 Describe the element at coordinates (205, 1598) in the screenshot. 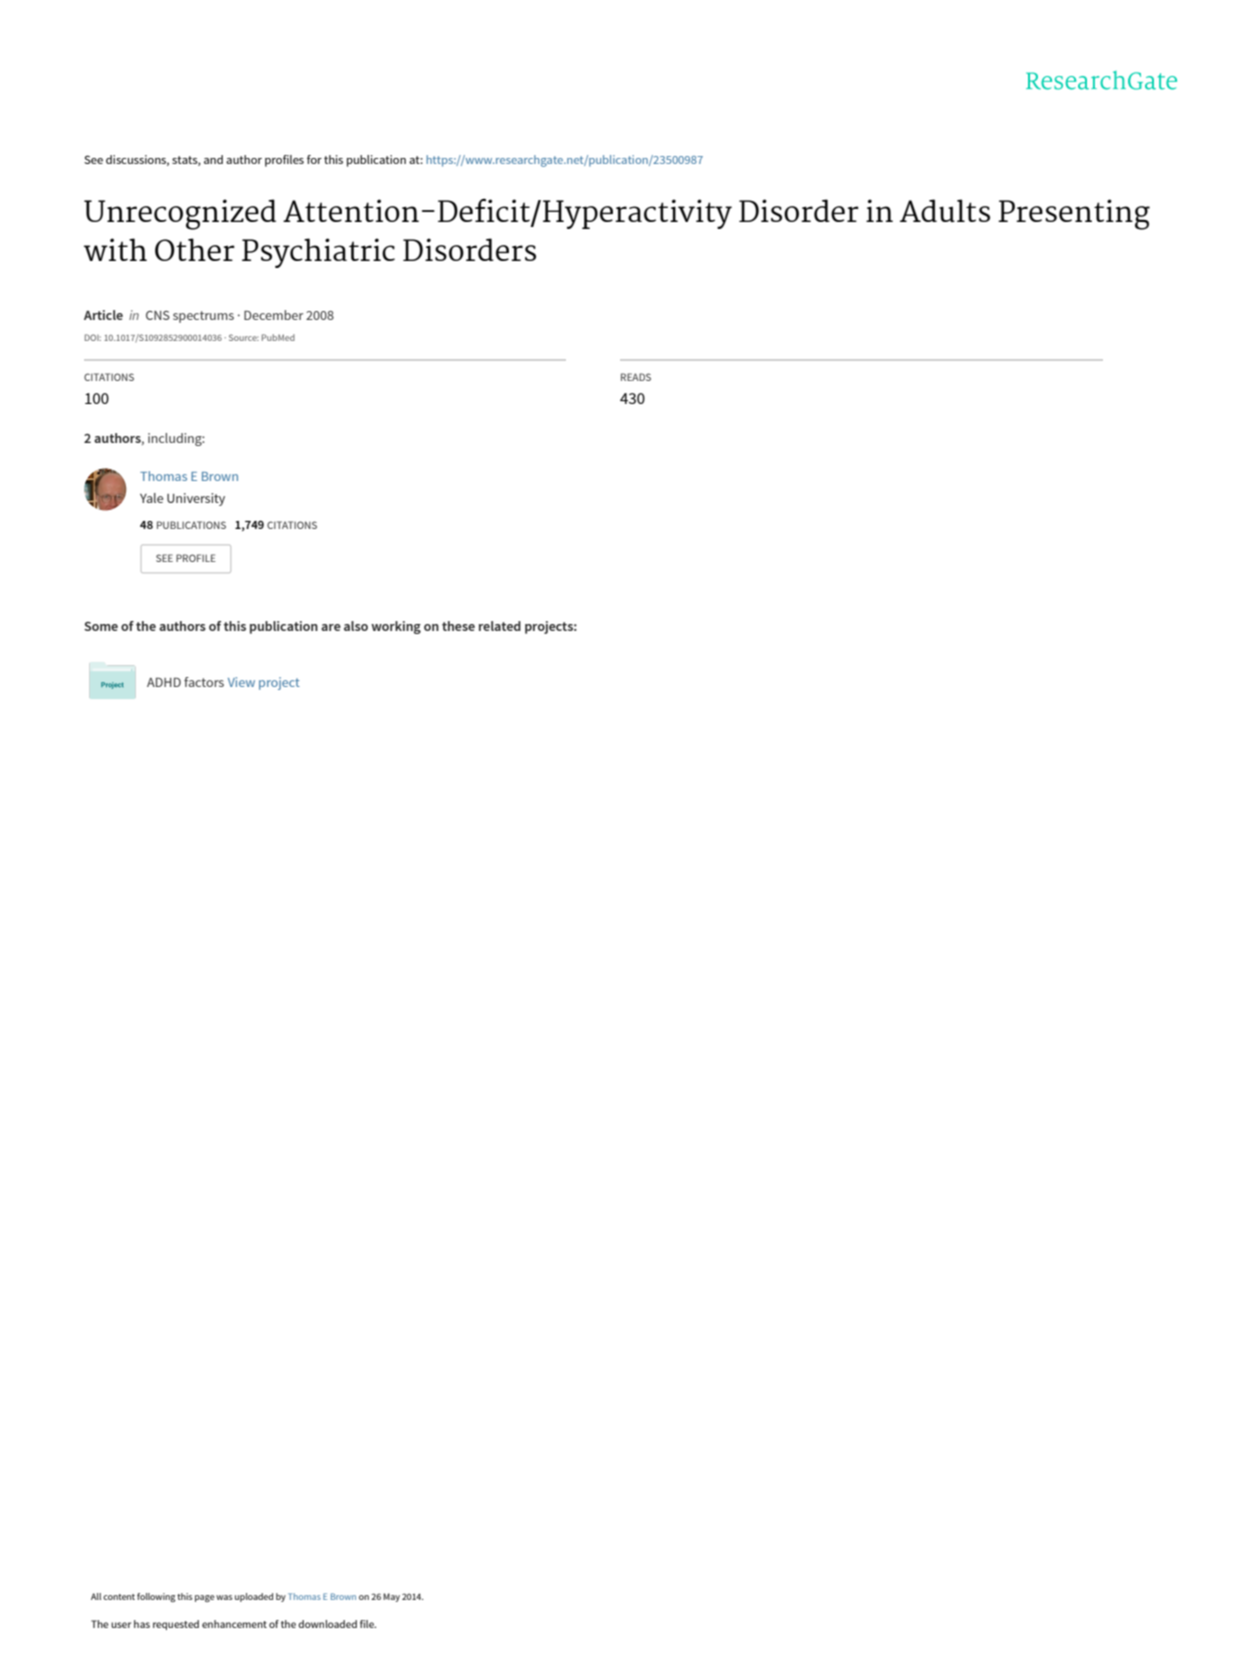

I see `page` at that location.
